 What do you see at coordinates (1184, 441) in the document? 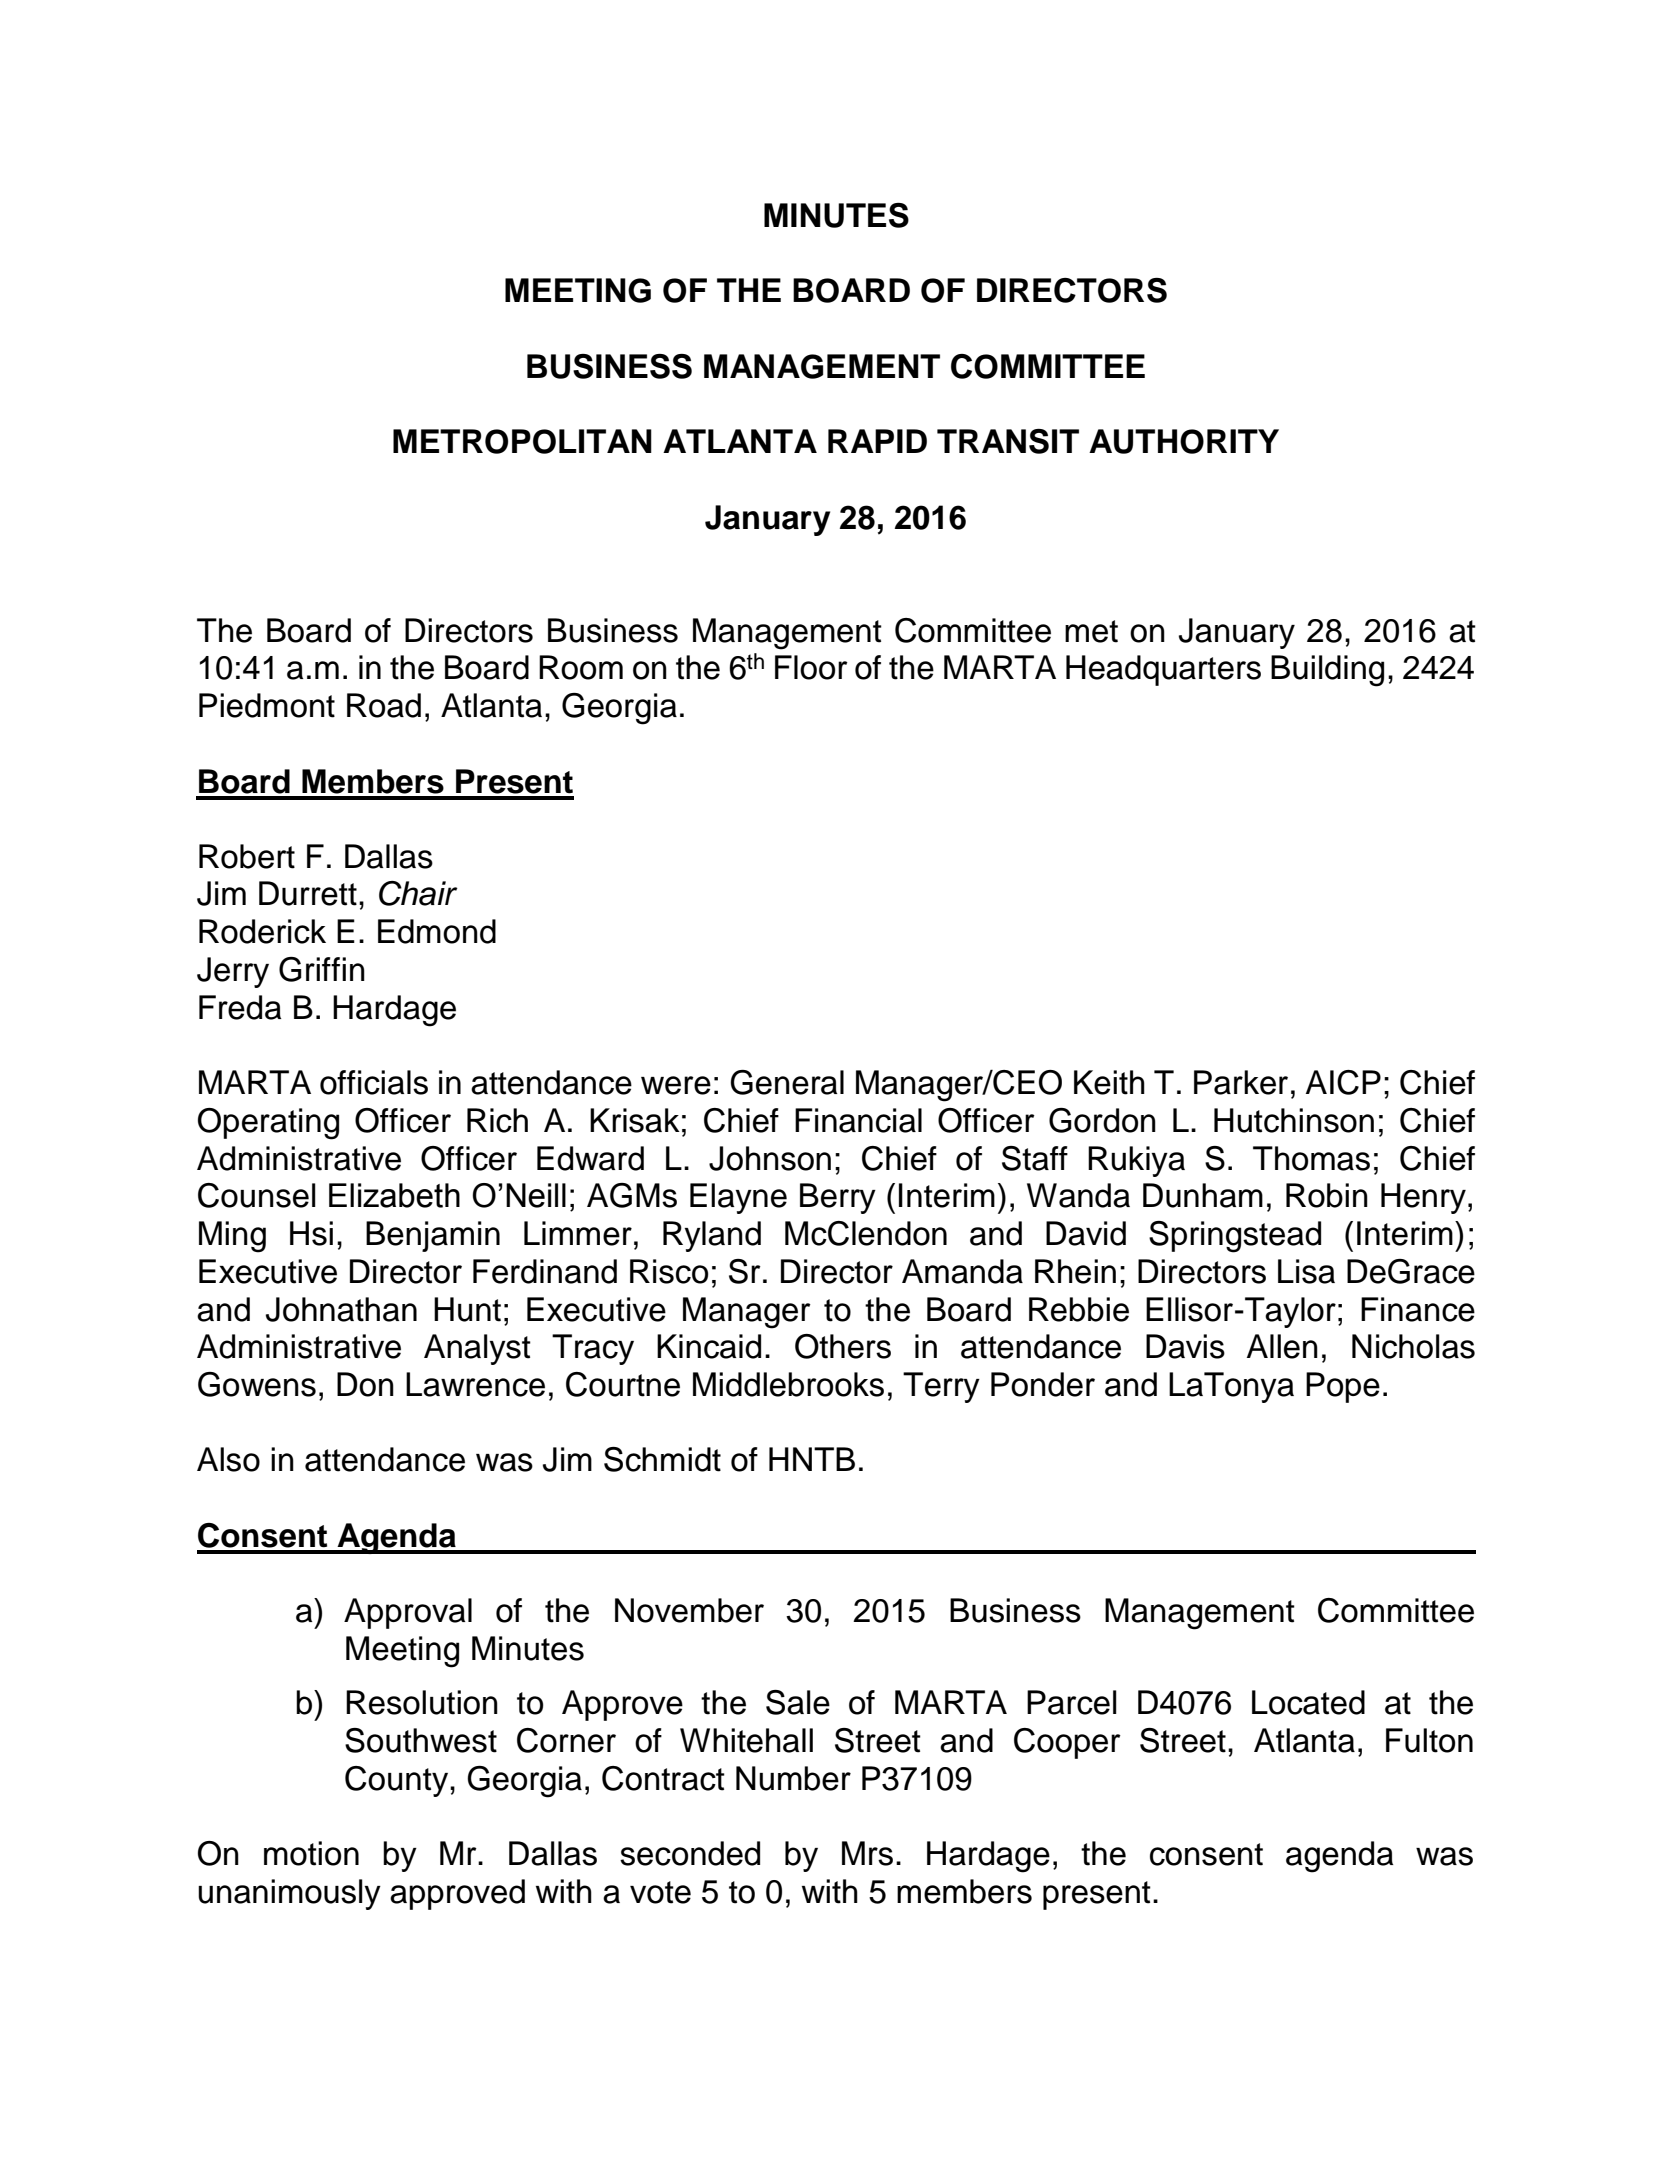
I see `AUTHORITY` at bounding box center [1184, 441].
